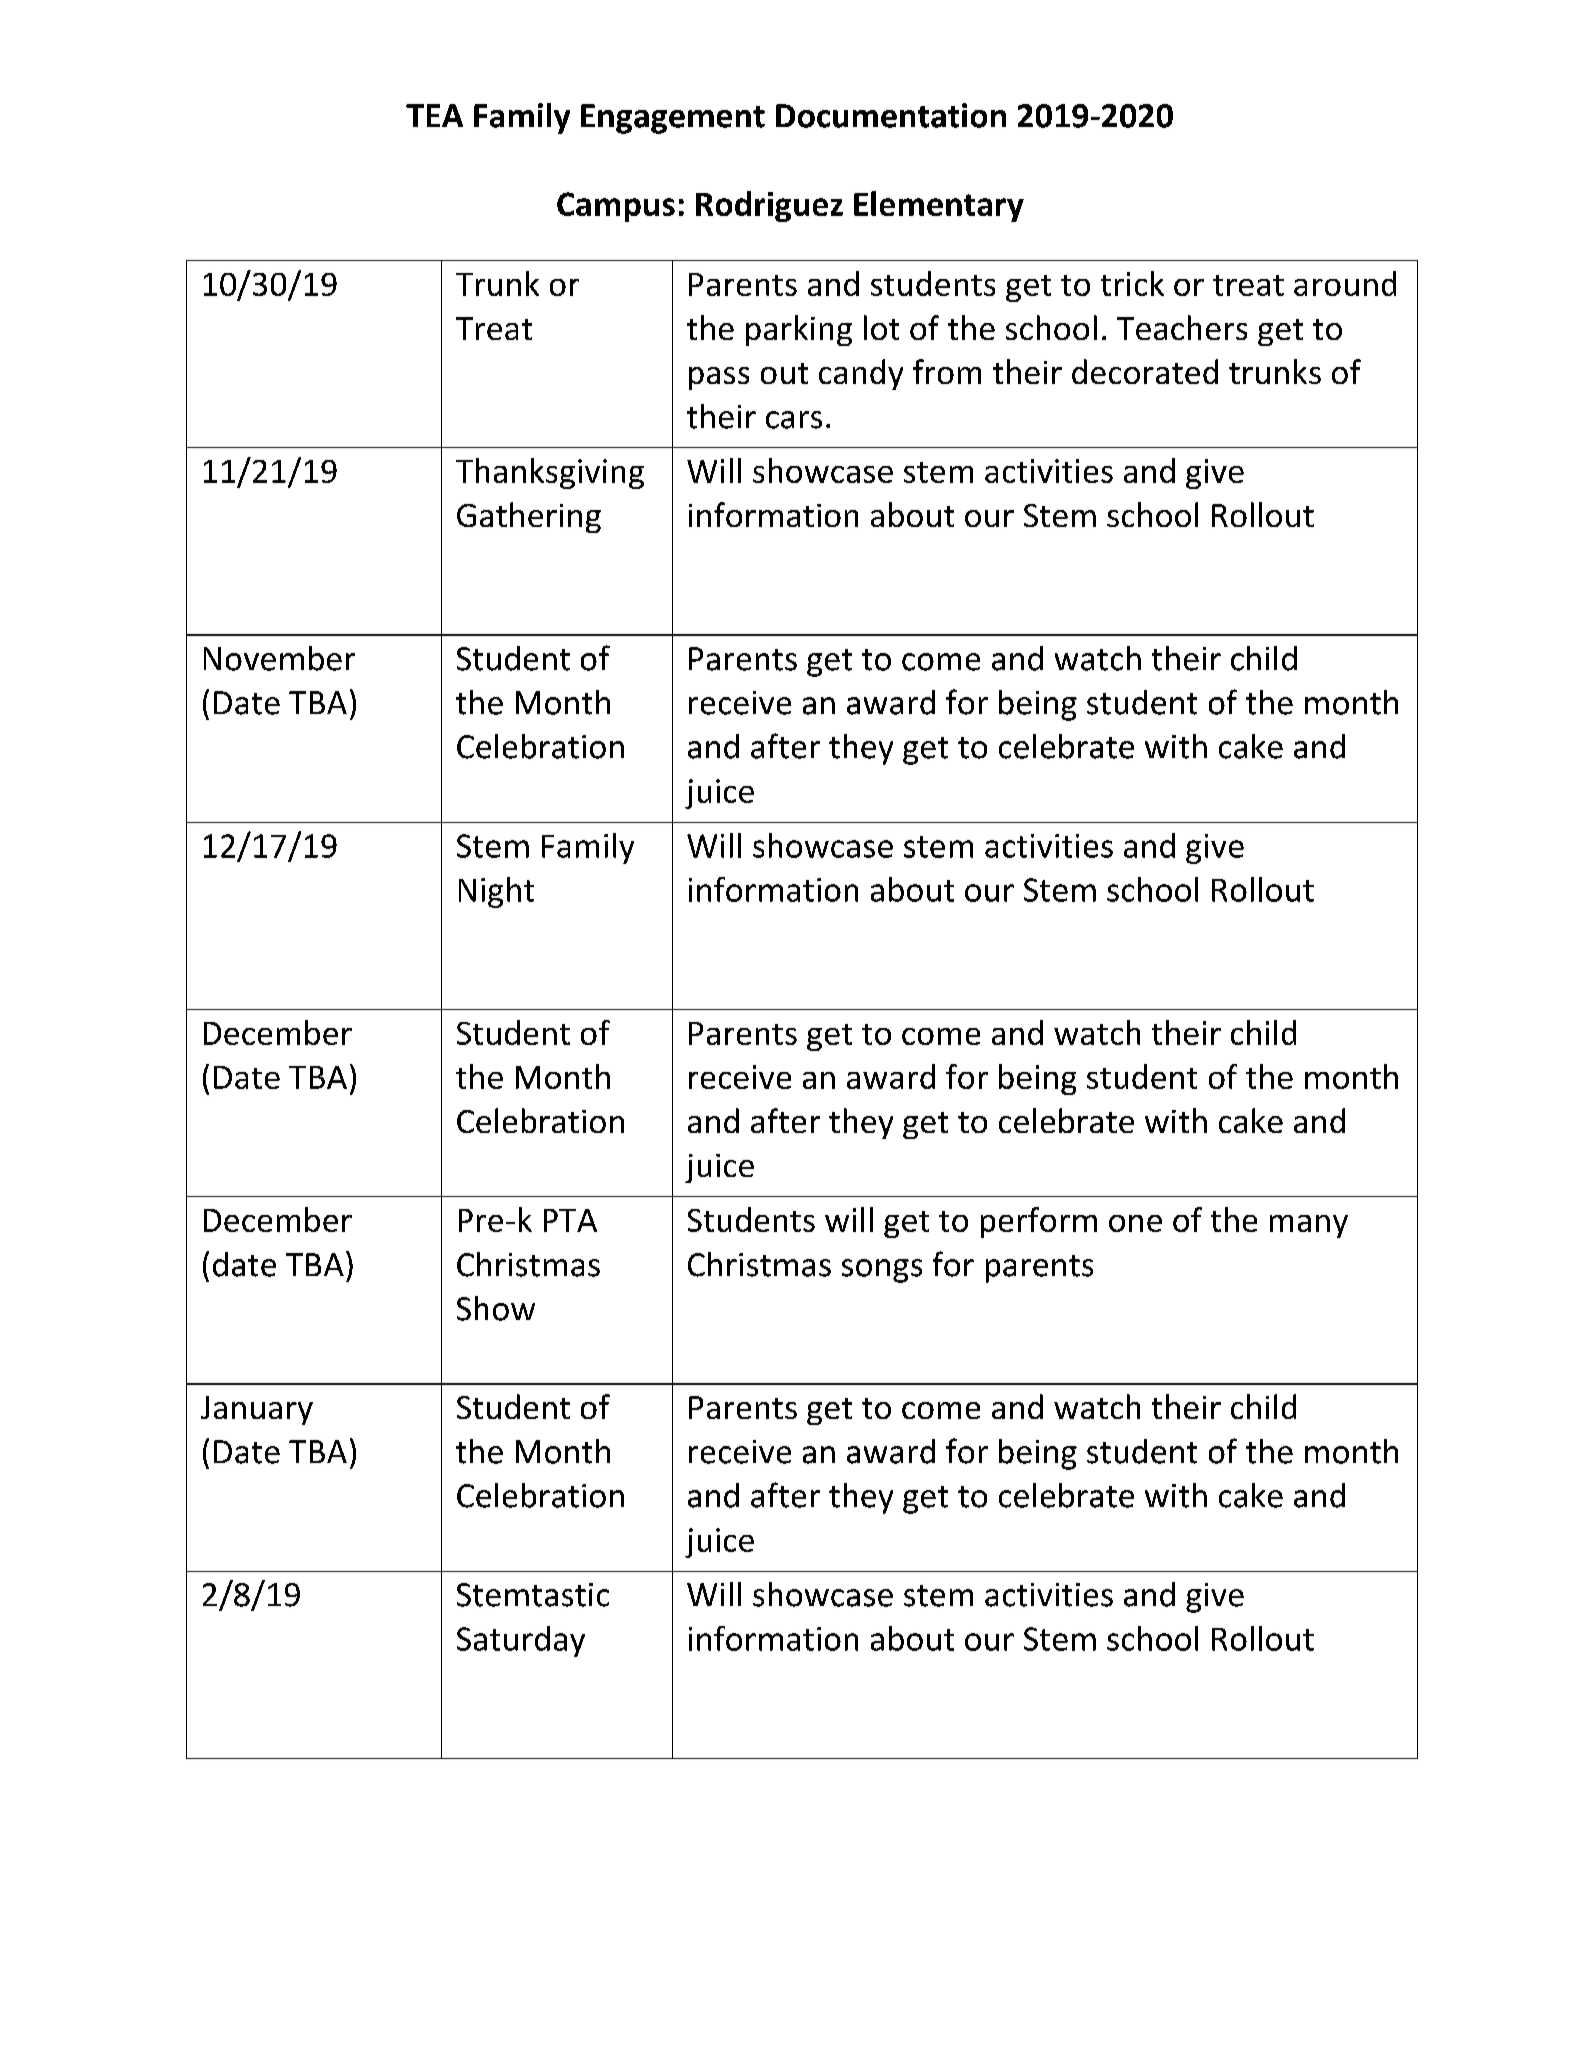 The height and width of the page is (2045, 1580). I want to click on one, so click(1135, 1223).
